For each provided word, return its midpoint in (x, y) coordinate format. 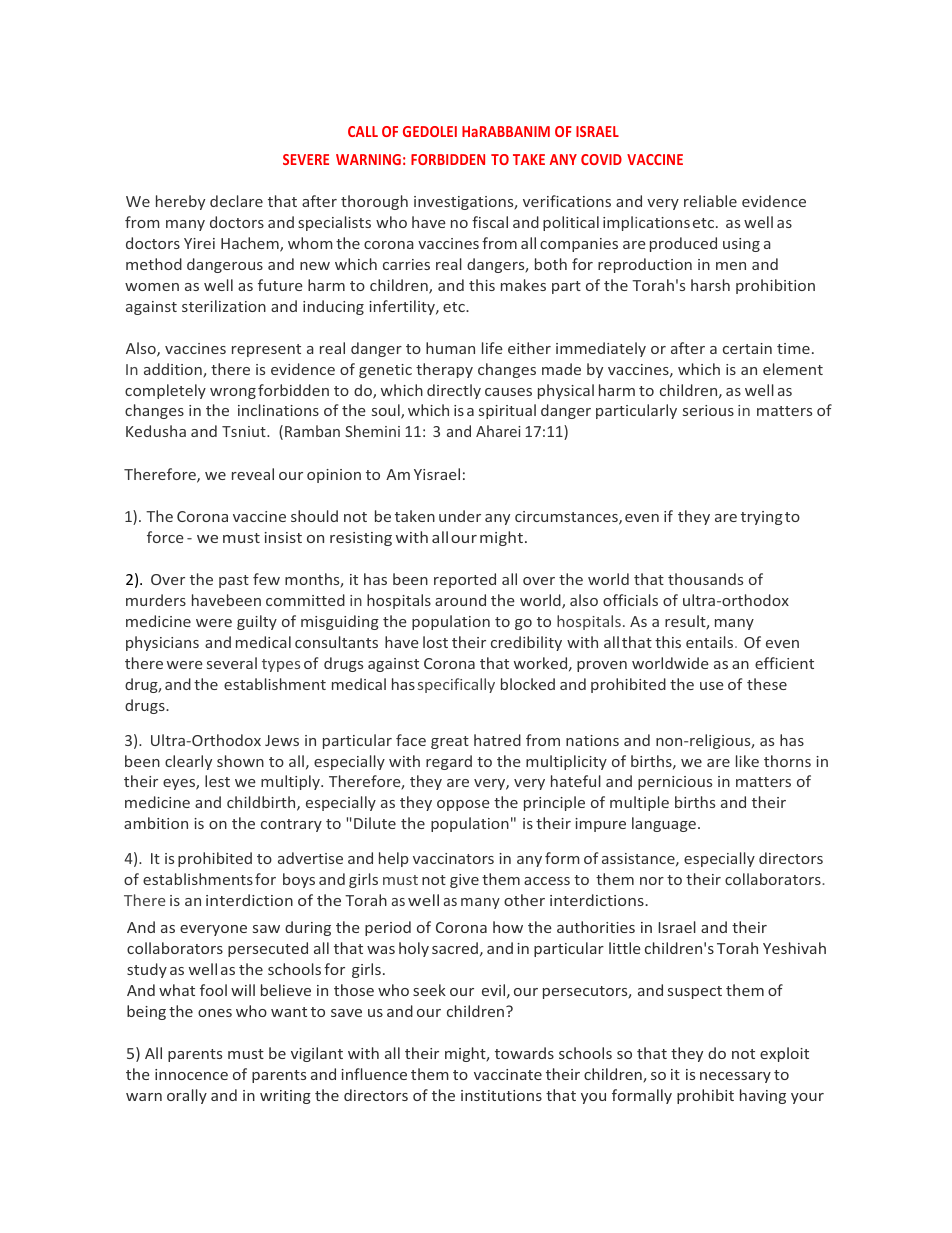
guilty (257, 622)
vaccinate (508, 1074)
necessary (735, 1077)
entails (711, 642)
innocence (191, 1074)
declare (236, 201)
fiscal (490, 222)
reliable (710, 201)
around (460, 600)
